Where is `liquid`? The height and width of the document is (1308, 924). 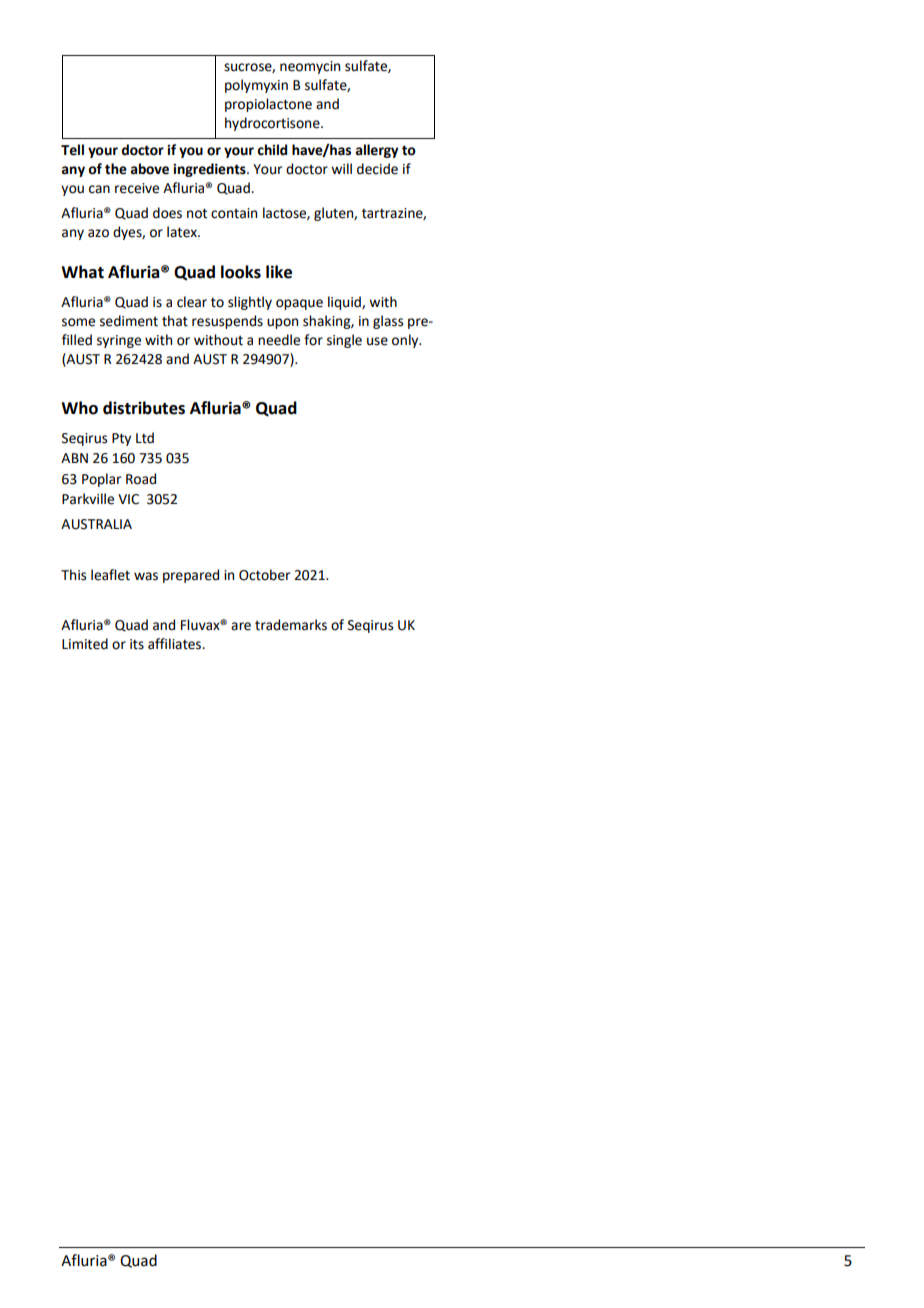
liquid is located at coordinates (345, 303).
